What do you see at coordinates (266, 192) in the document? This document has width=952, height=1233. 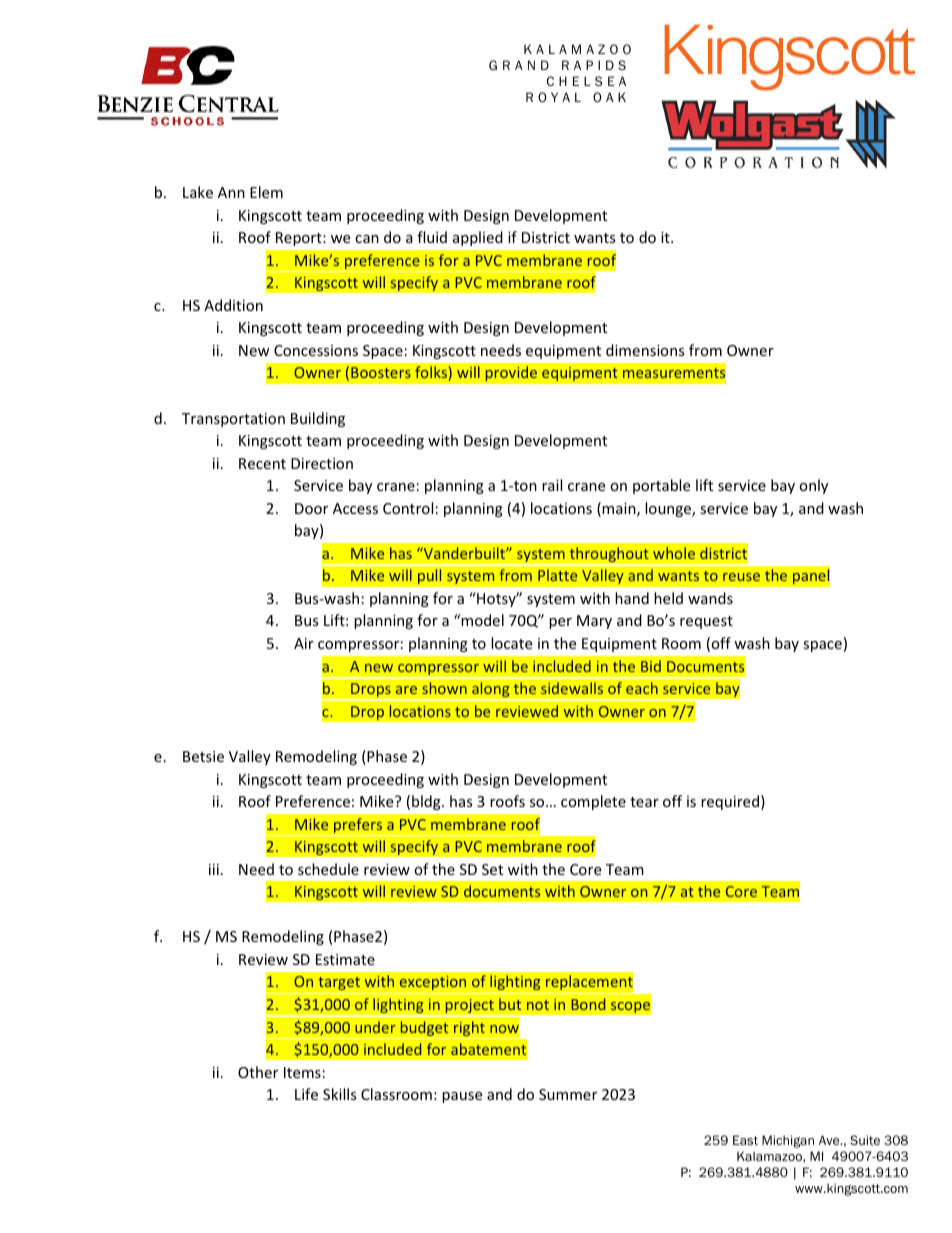 I see `Elem` at bounding box center [266, 192].
